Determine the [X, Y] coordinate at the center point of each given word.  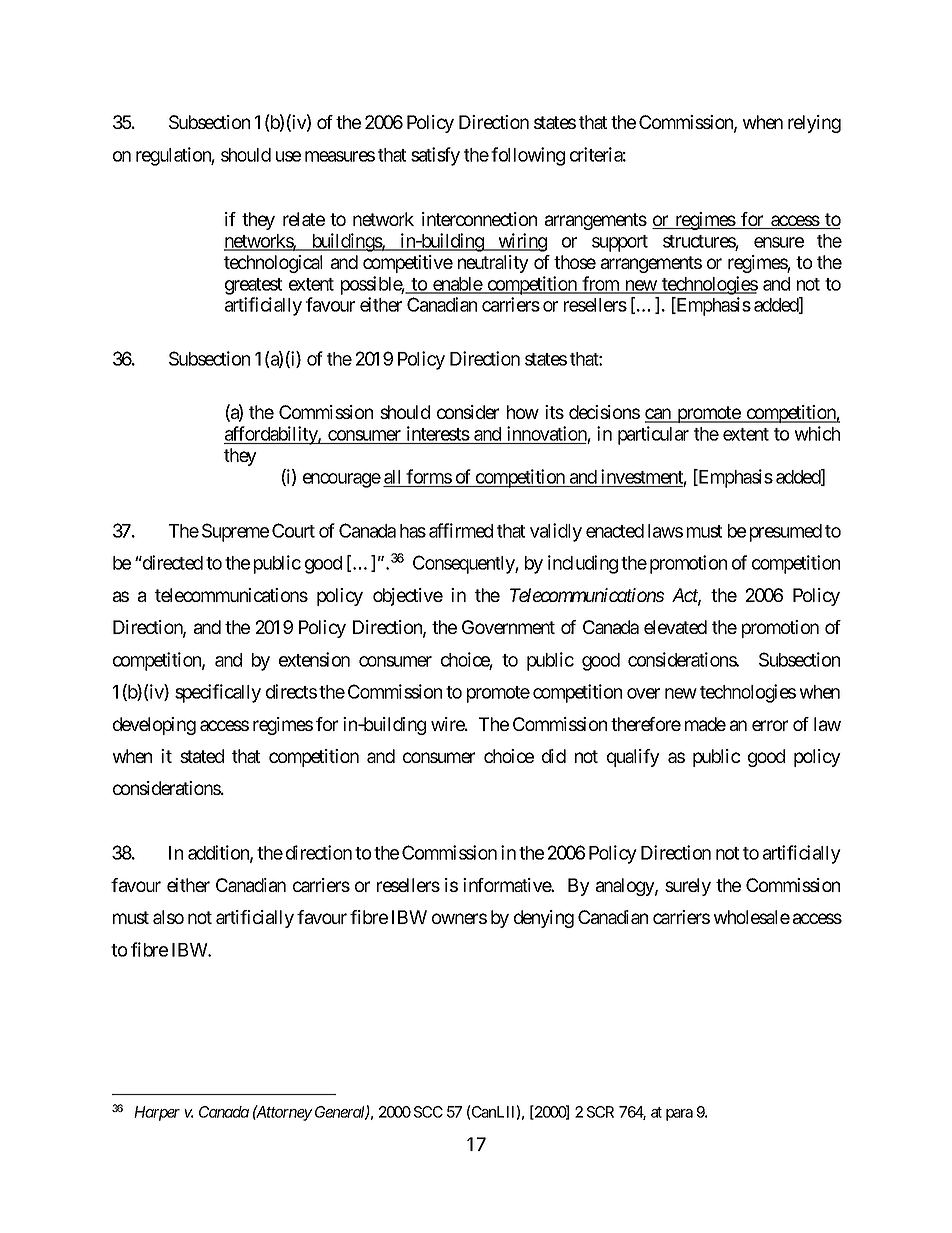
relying [814, 124]
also [168, 917]
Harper [157, 1113]
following [528, 156]
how [523, 412]
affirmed [461, 530]
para [679, 1115]
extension [314, 659]
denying [544, 919]
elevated [675, 627]
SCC [428, 1112]
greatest [253, 286]
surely [688, 887]
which [817, 433]
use [288, 156]
